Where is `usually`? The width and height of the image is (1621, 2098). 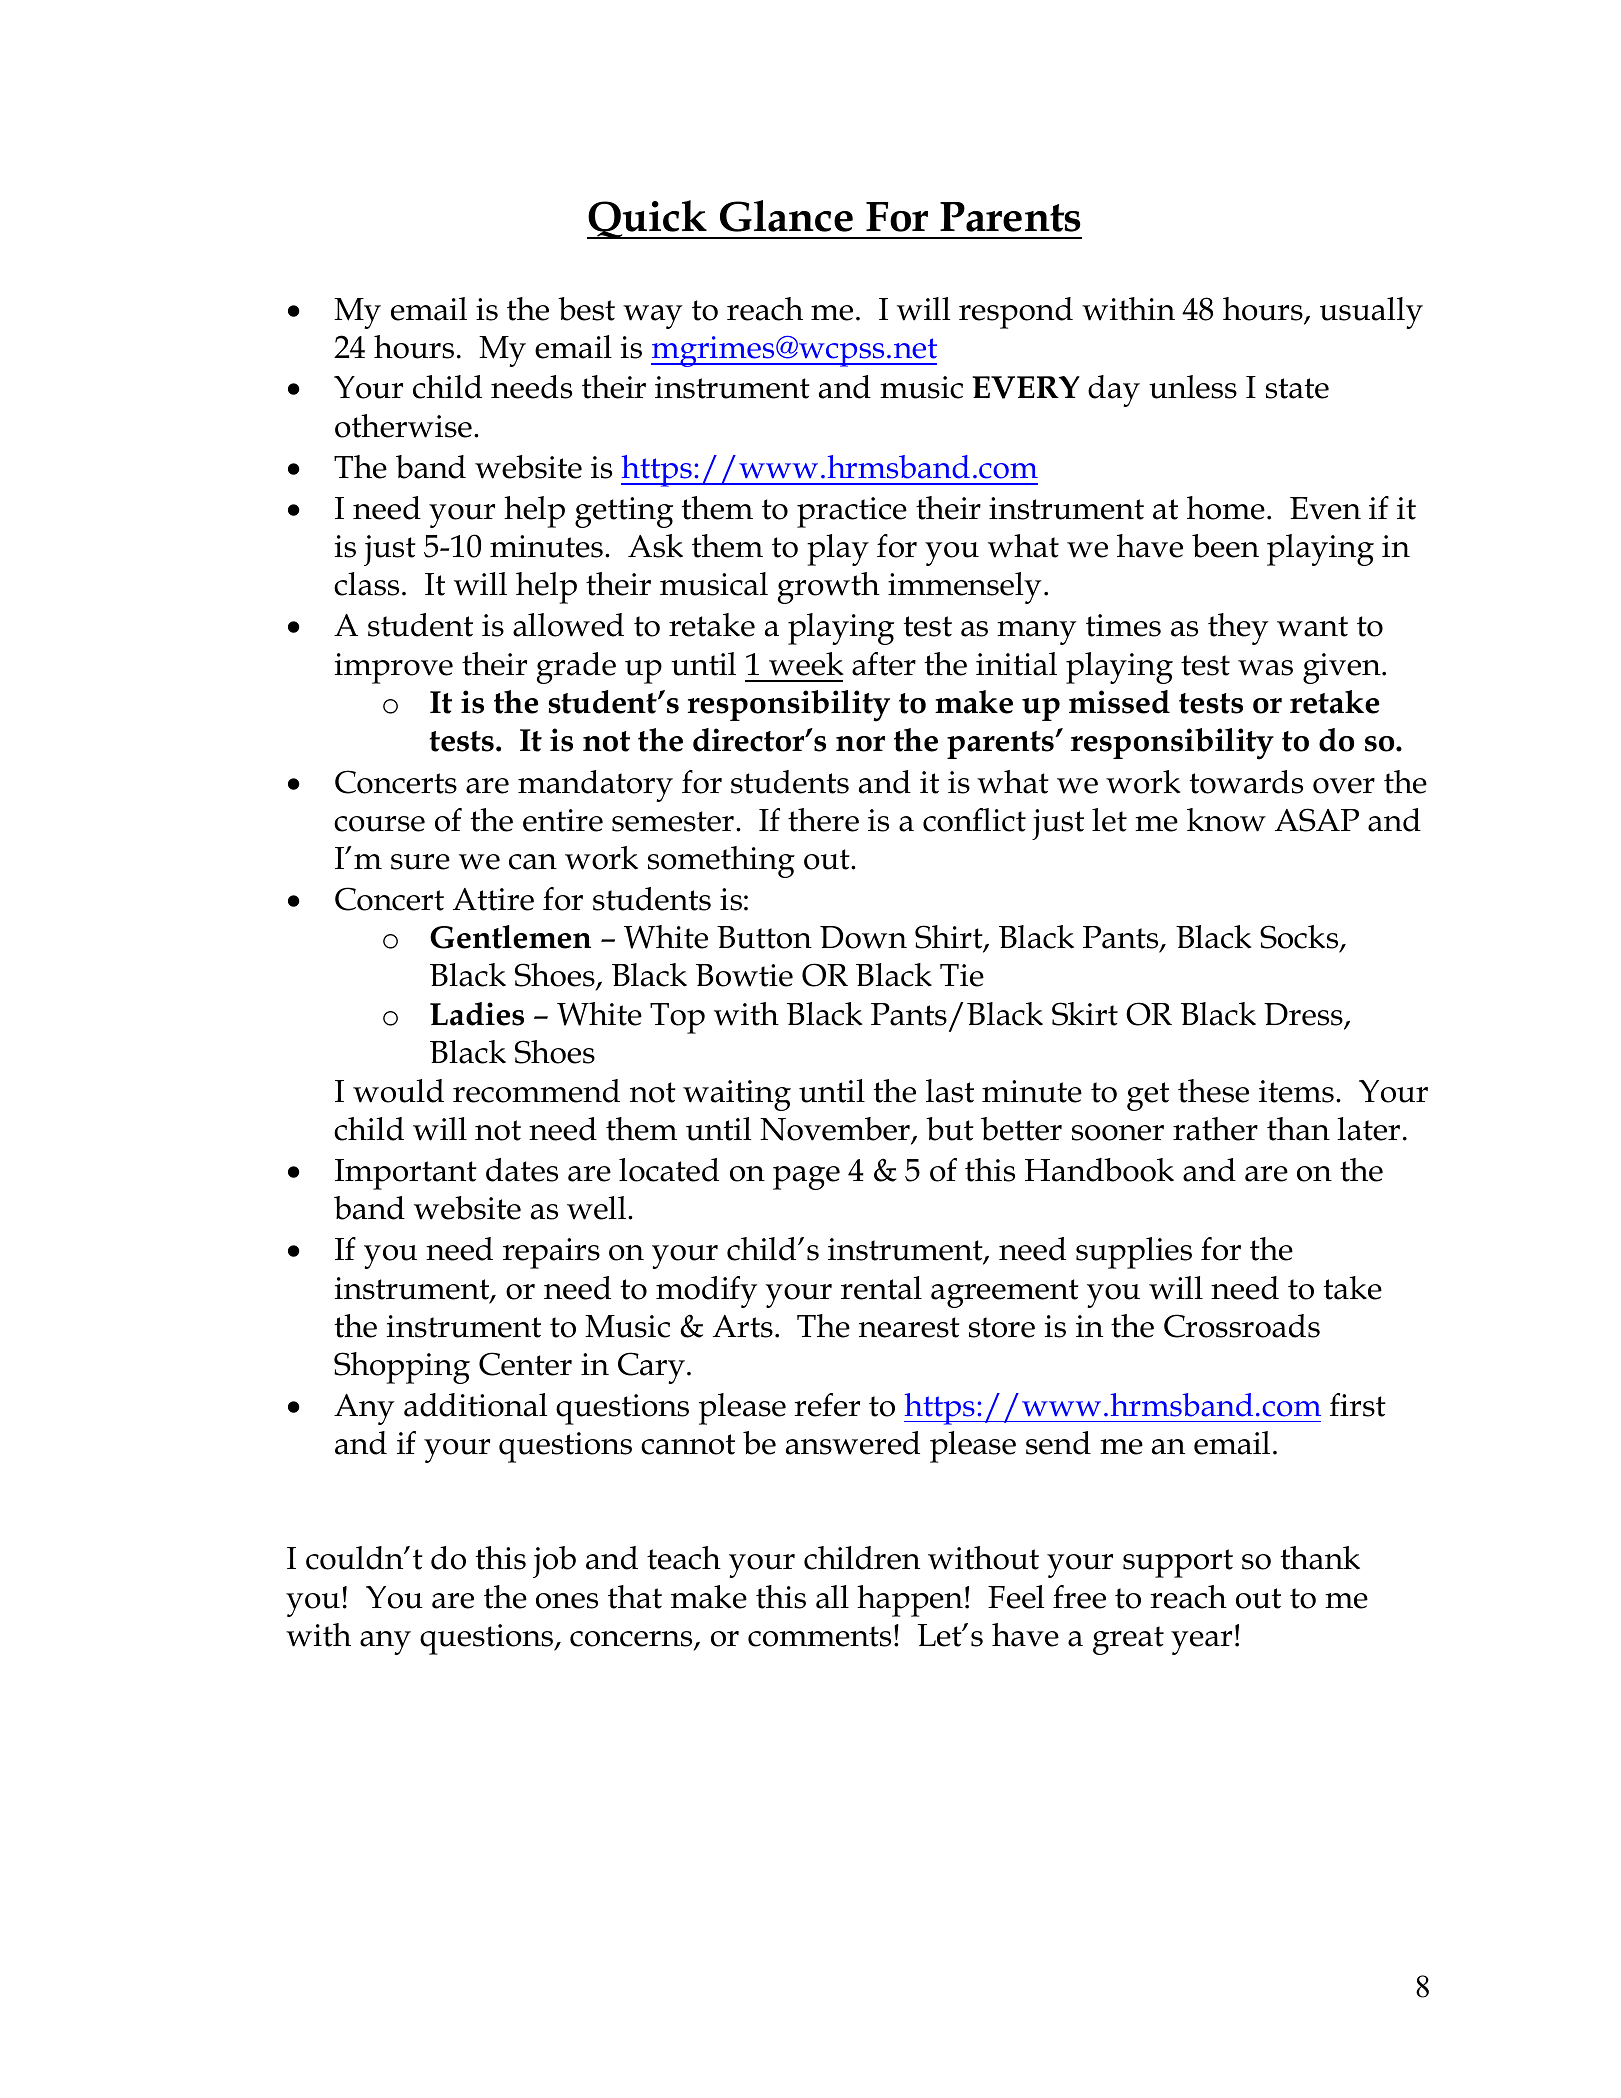
usually is located at coordinates (1371, 313).
